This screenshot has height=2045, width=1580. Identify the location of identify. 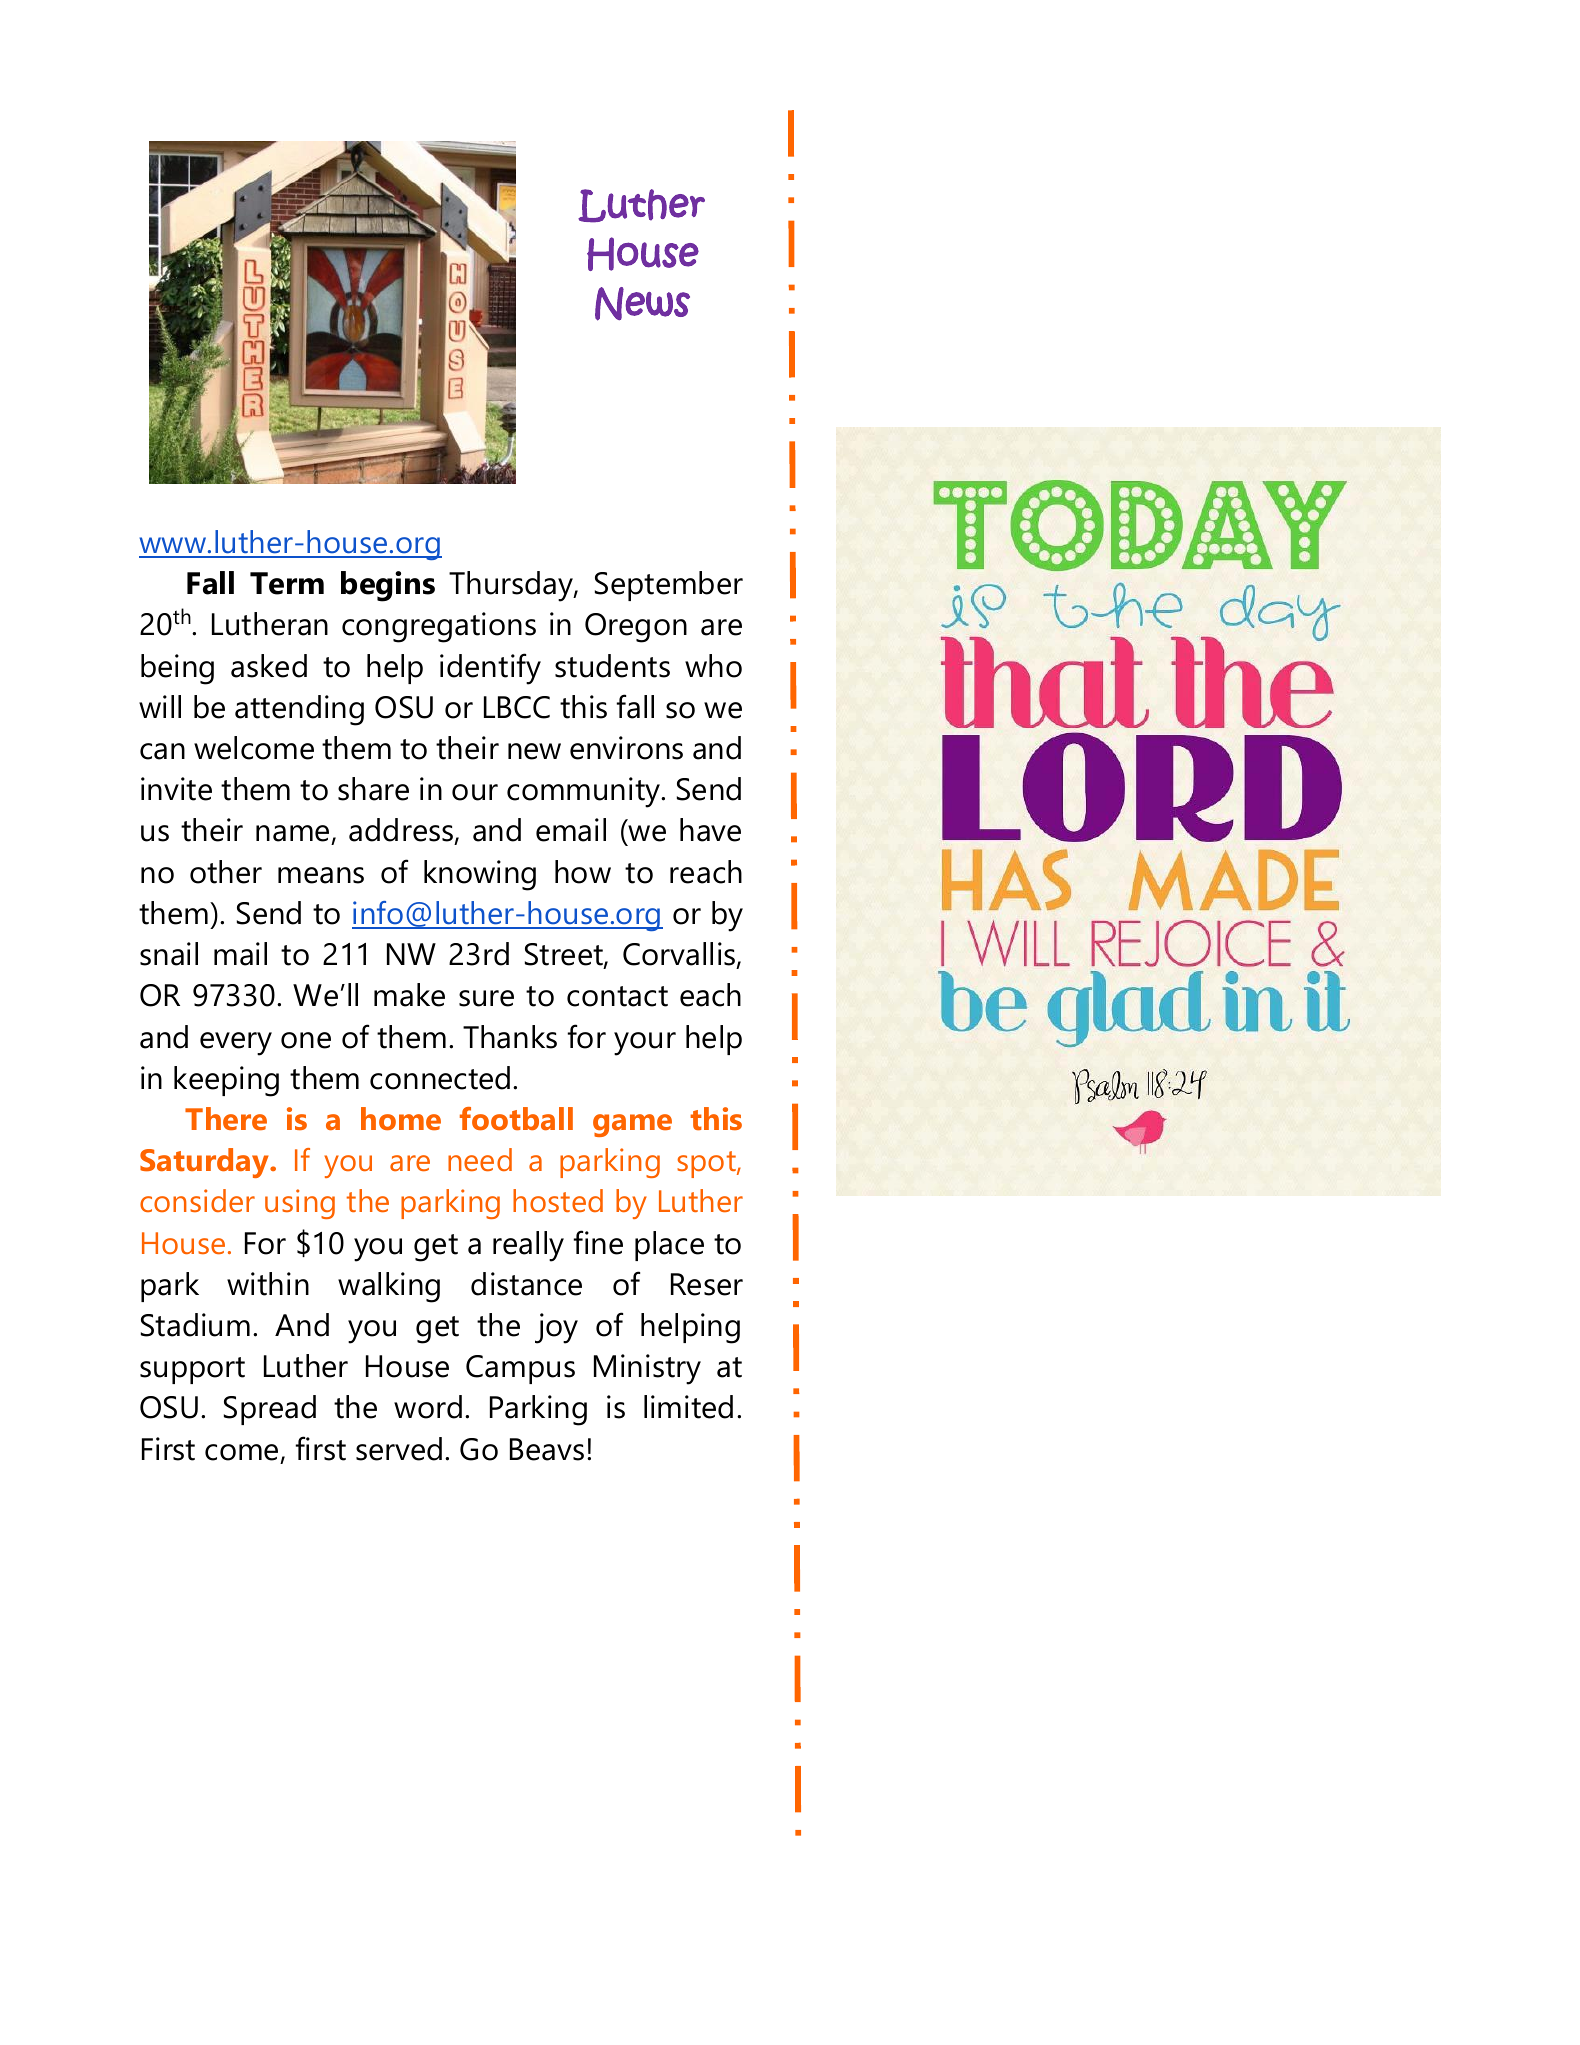
(490, 669).
